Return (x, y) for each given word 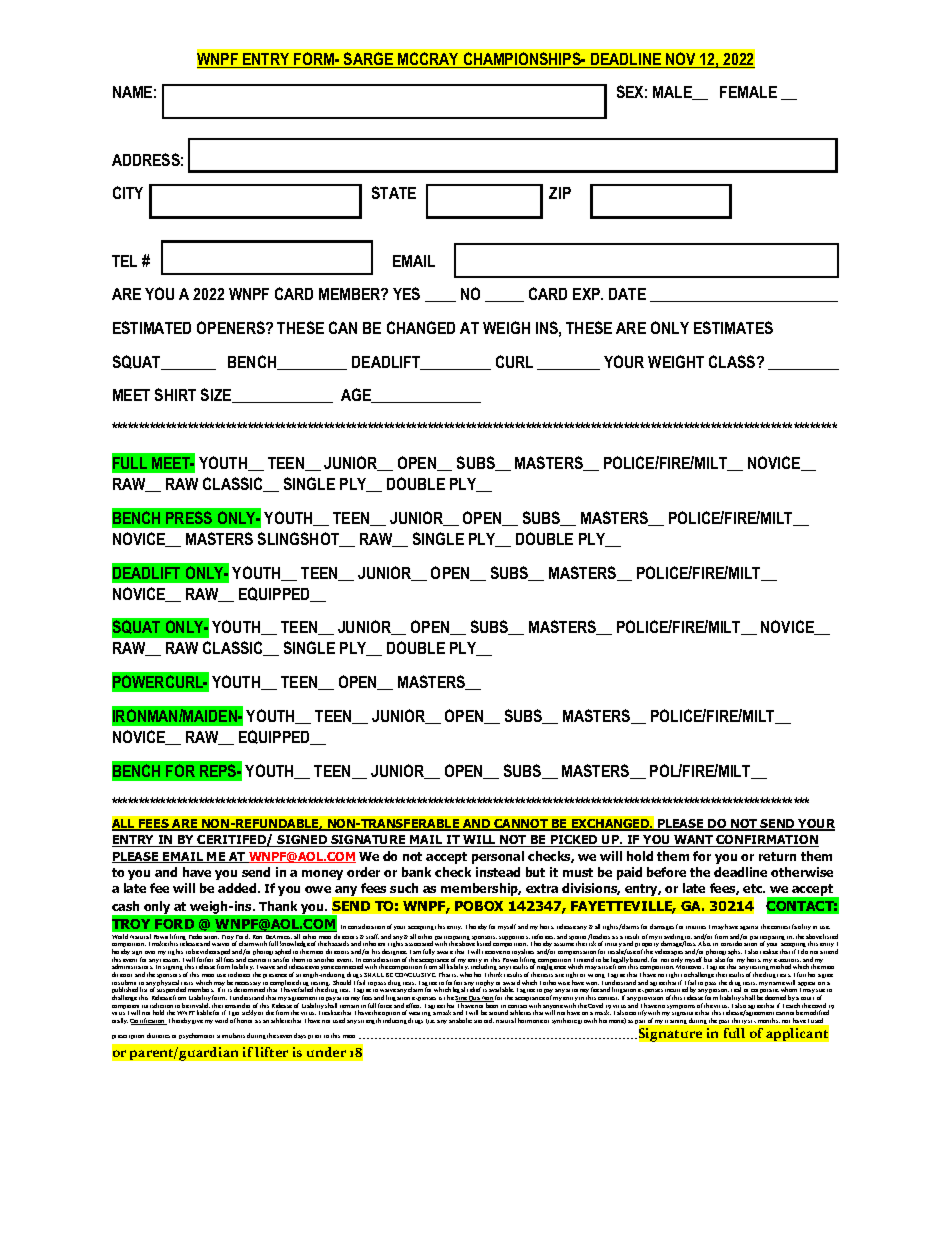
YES (406, 293)
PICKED (574, 841)
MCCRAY (429, 60)
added (238, 888)
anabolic (460, 1020)
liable (204, 1012)
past (724, 1022)
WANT (694, 841)
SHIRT (175, 394)
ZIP (560, 193)
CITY (128, 192)
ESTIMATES (733, 327)
